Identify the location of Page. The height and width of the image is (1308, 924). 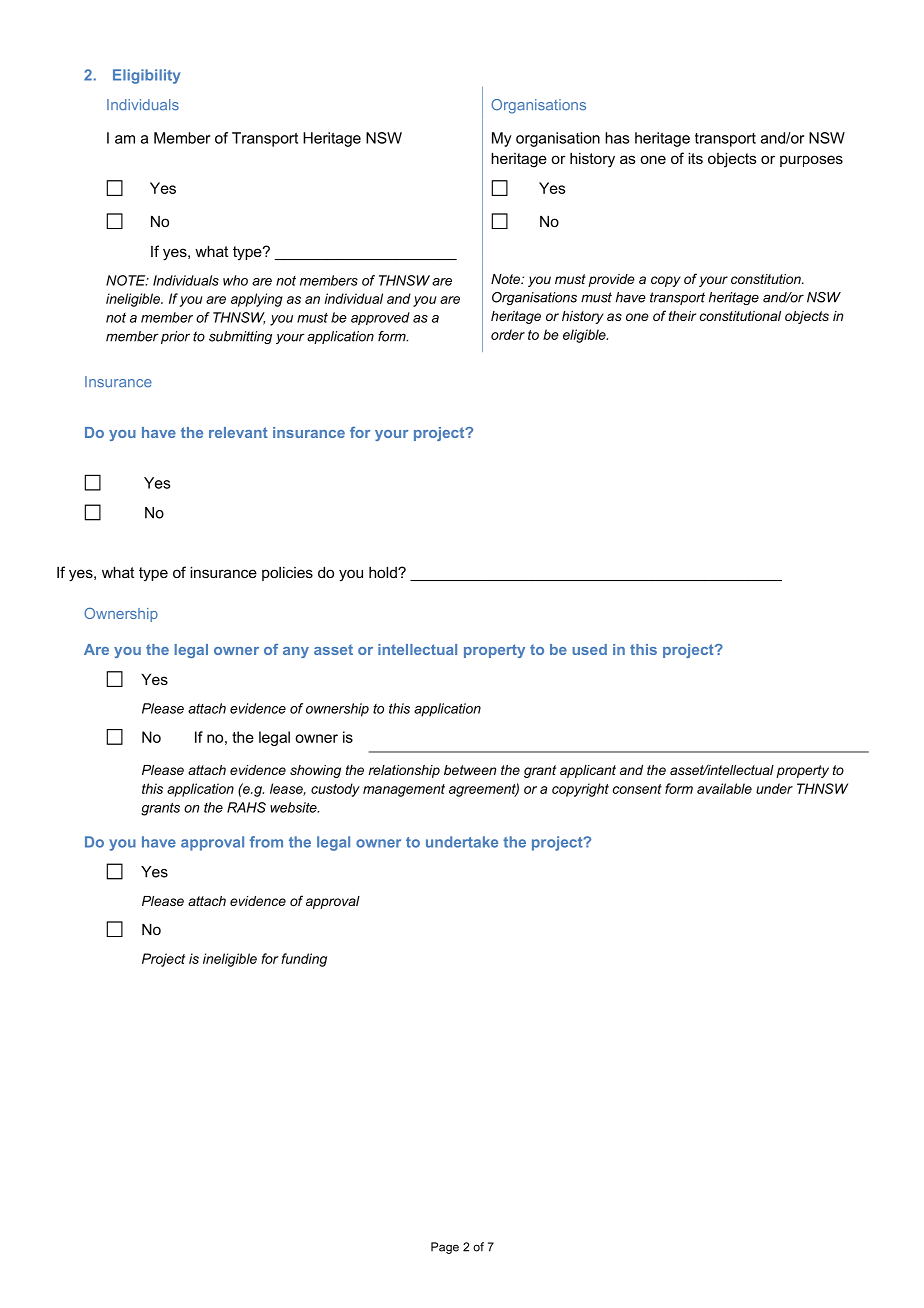
(445, 1248).
